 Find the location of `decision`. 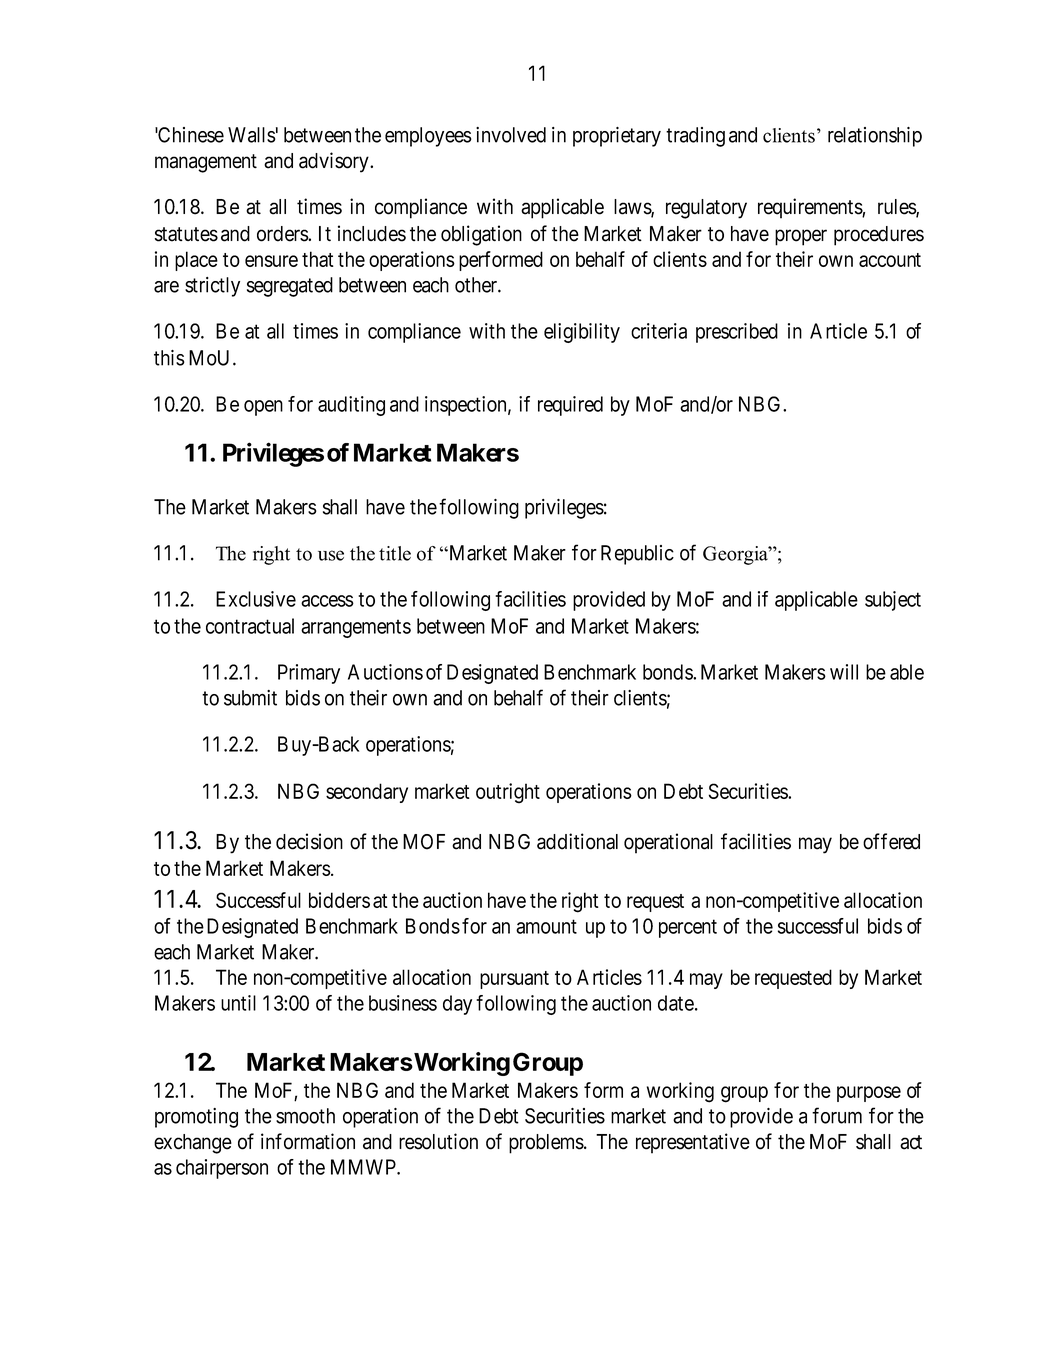

decision is located at coordinates (309, 841).
